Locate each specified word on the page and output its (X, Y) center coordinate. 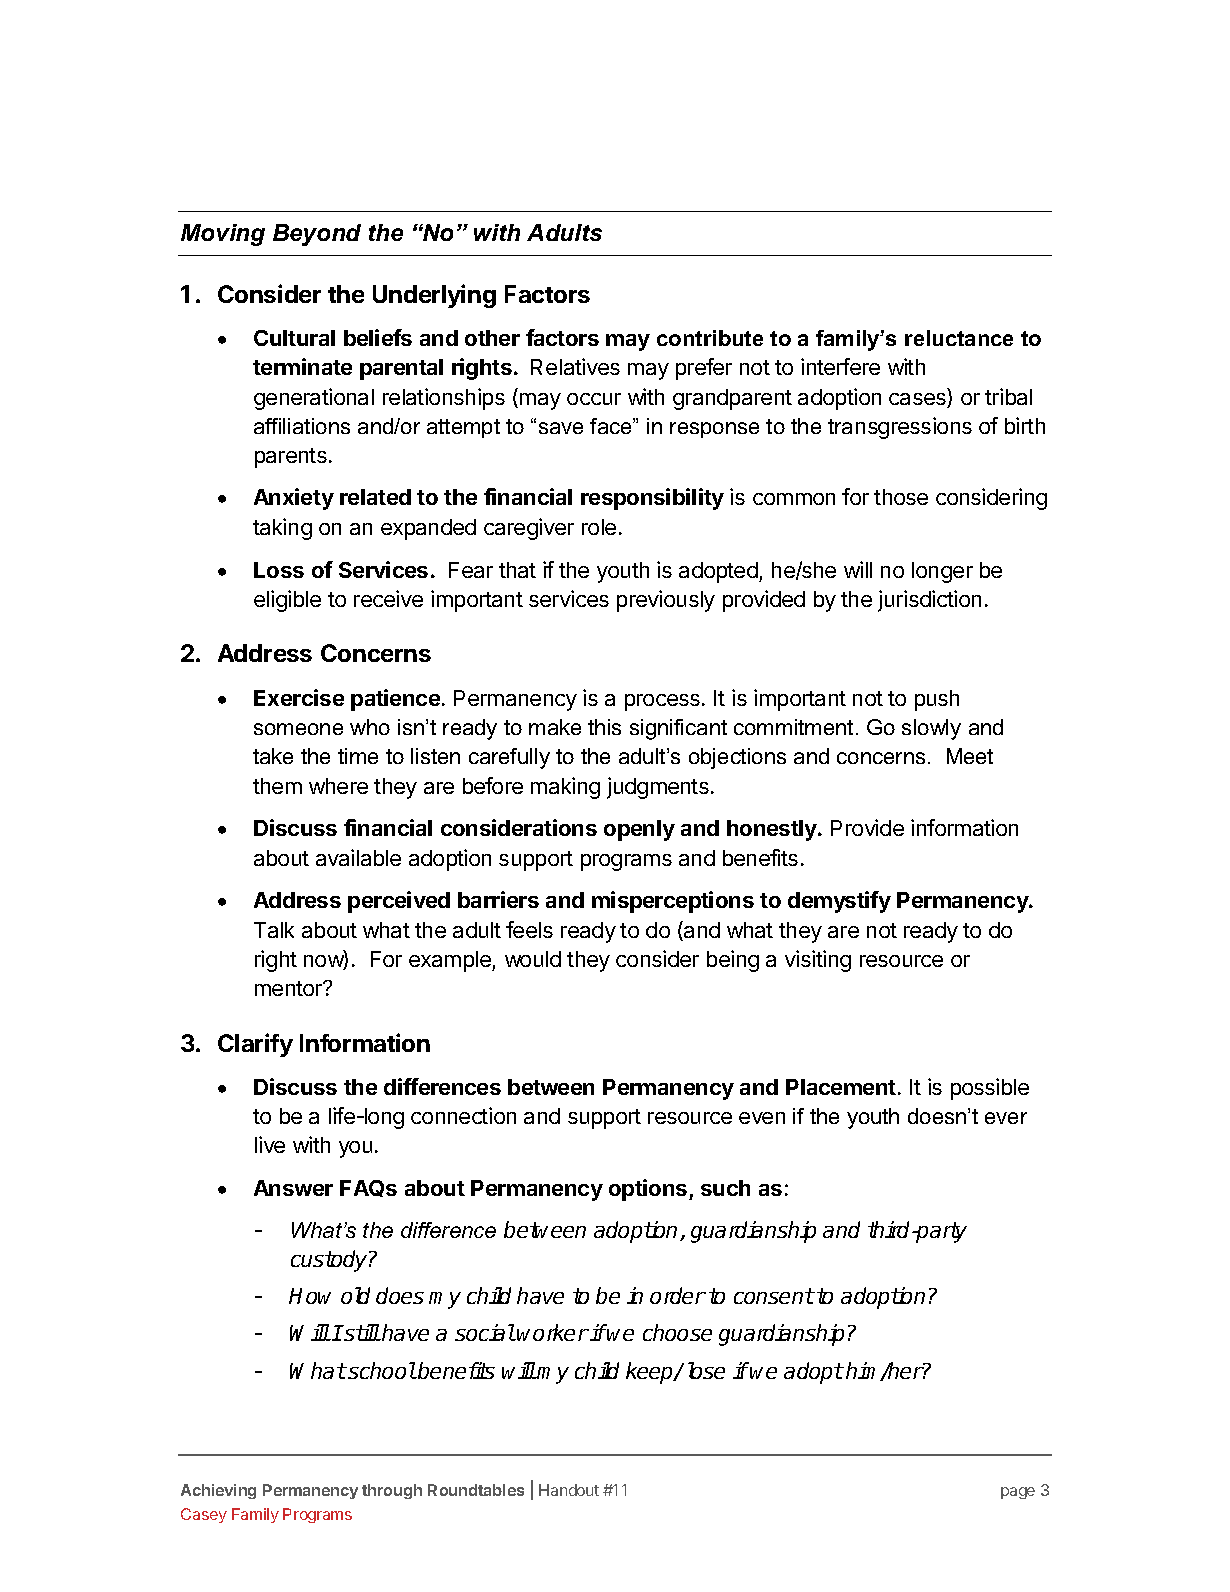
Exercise (299, 697)
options (649, 1190)
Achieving (218, 1491)
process (664, 702)
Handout (569, 1490)
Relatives (575, 366)
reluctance (959, 338)
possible (990, 1089)
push (937, 700)
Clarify (255, 1045)
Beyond (317, 235)
